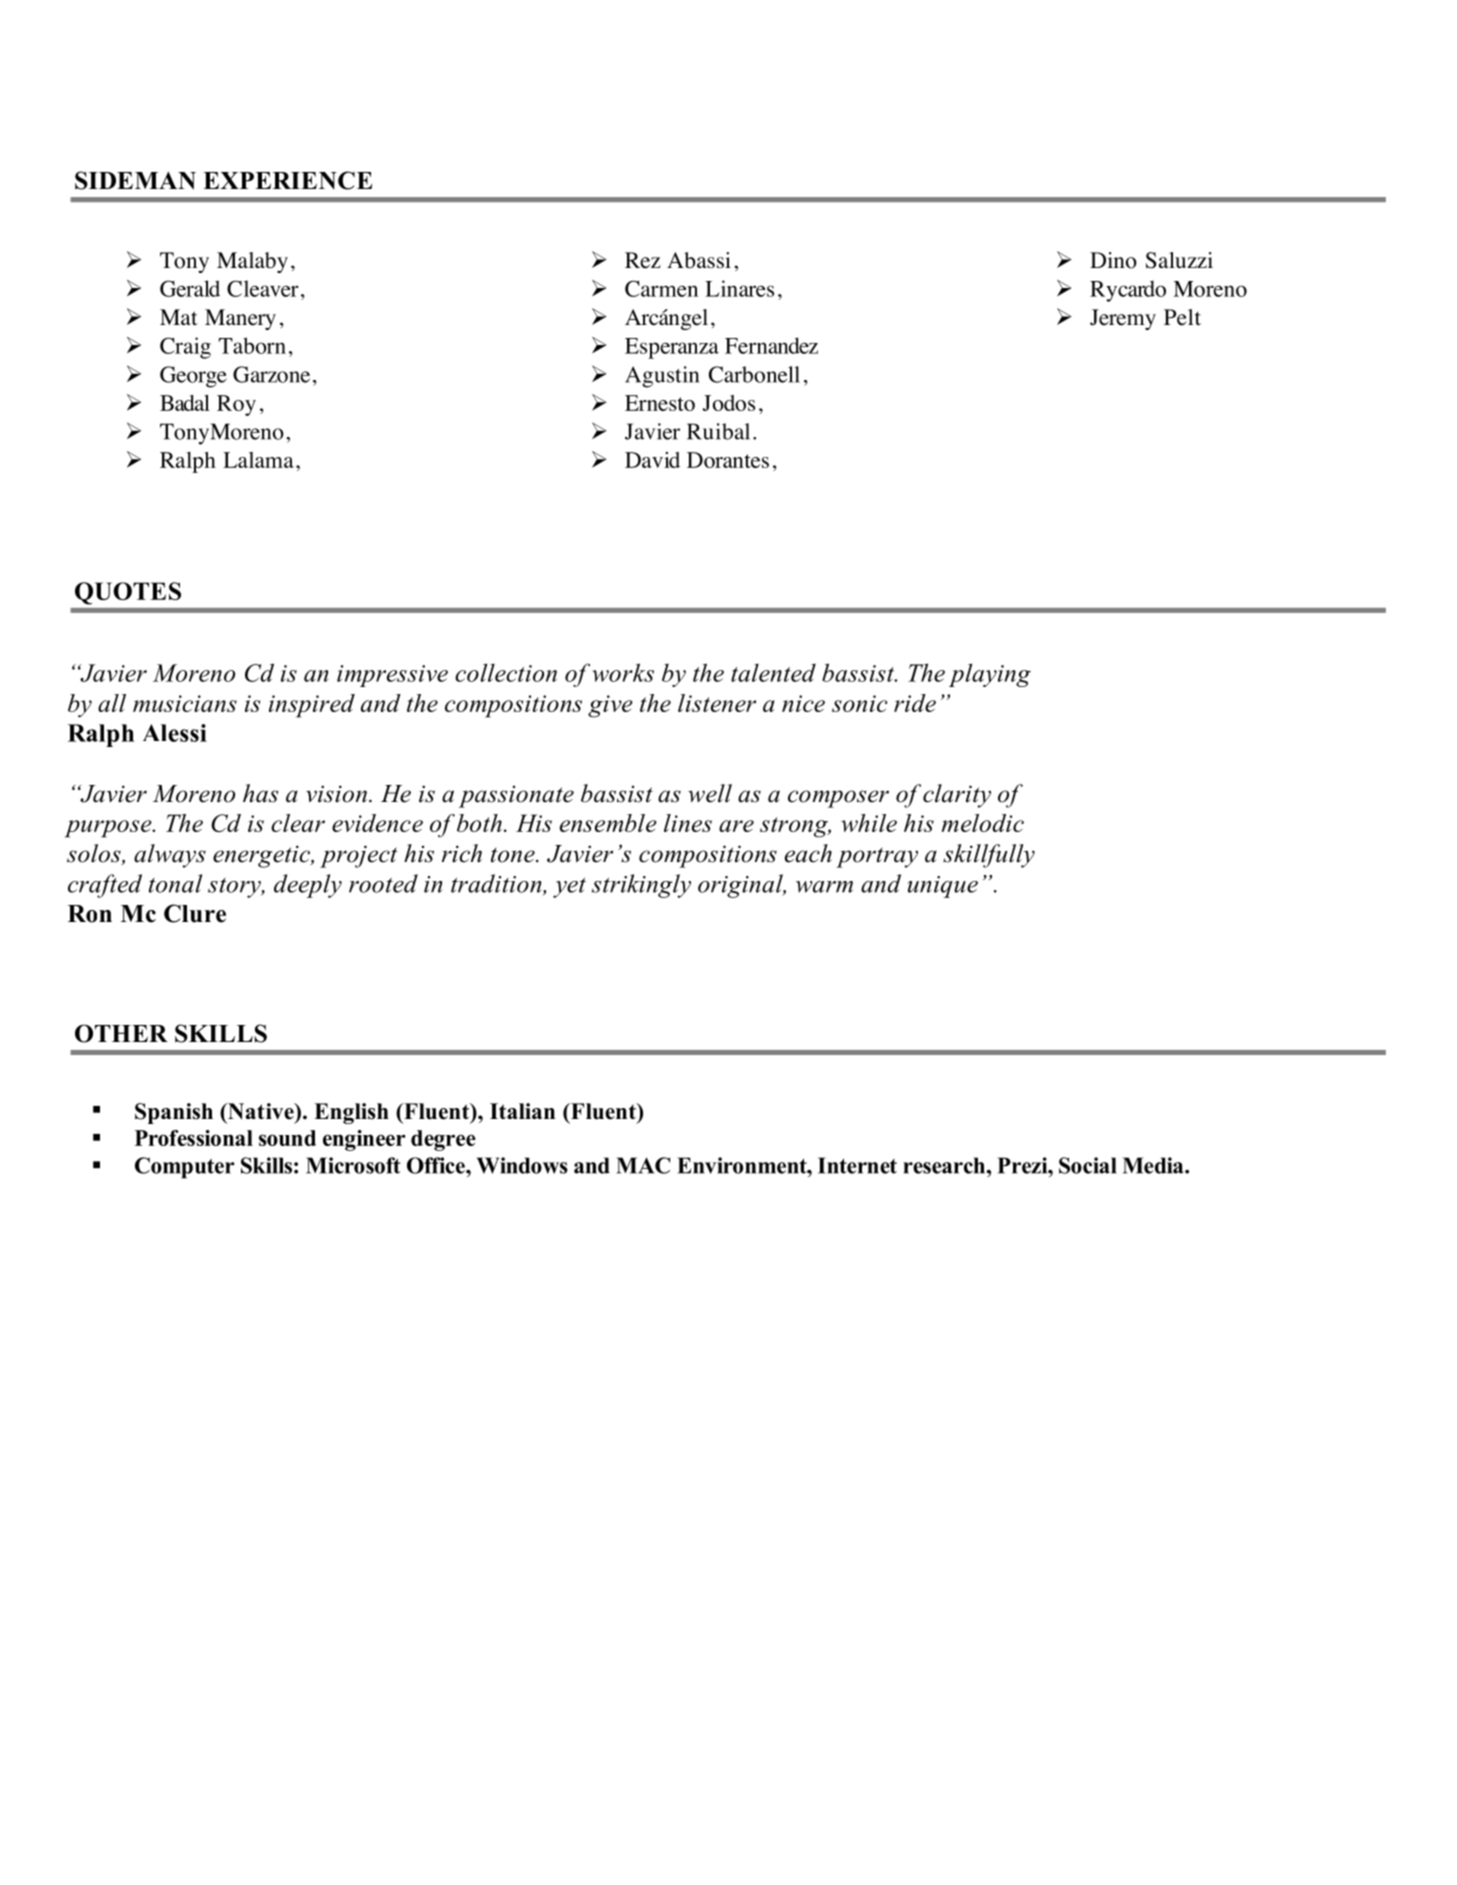  Describe the element at coordinates (661, 288) in the screenshot. I see `Carmen` at that location.
